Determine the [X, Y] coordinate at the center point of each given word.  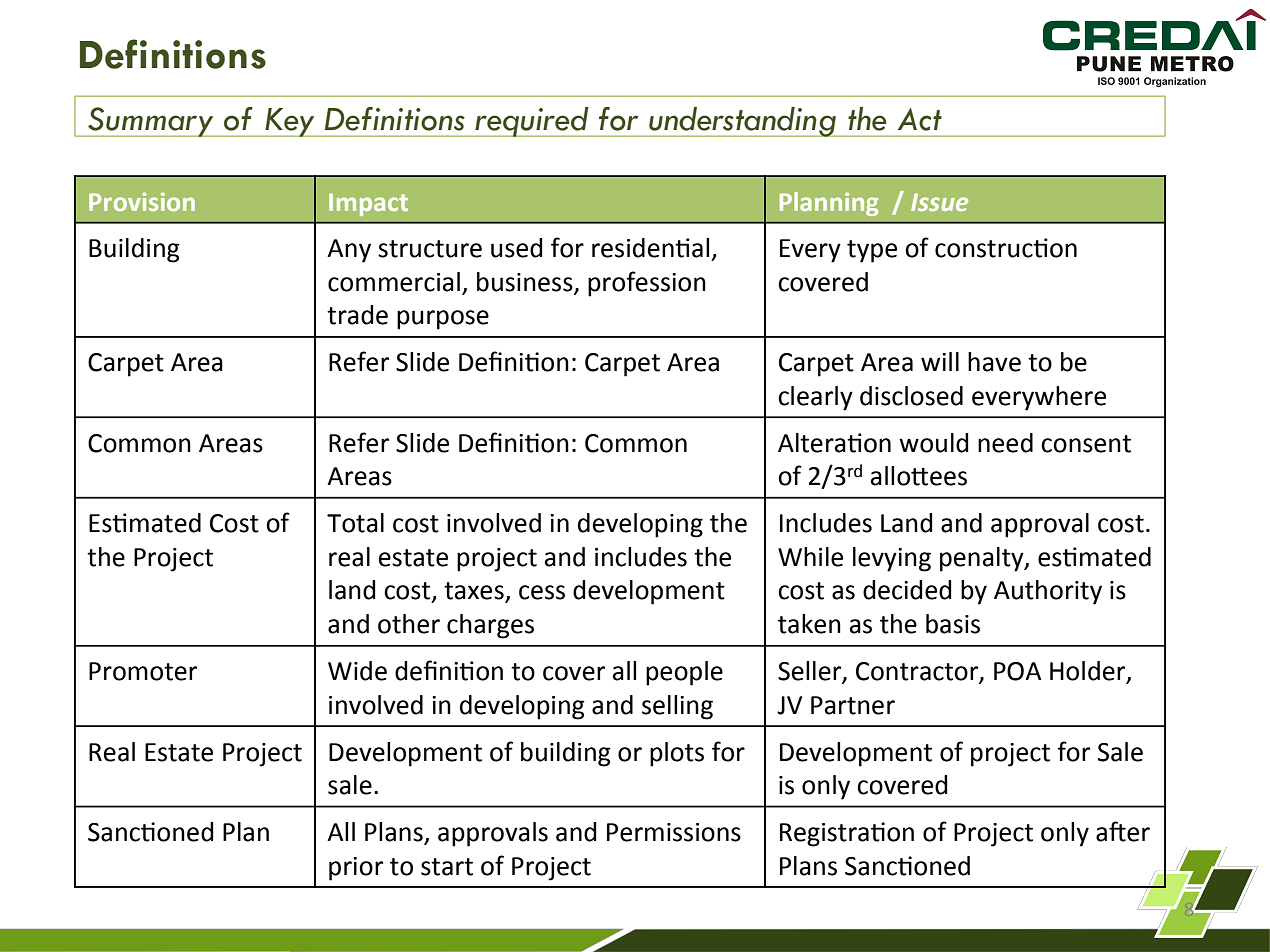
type [872, 251]
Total [355, 523]
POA [1018, 671]
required [532, 122]
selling [677, 707]
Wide [357, 671]
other [409, 624]
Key [290, 122]
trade [357, 315]
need [1005, 443]
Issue [939, 202]
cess [542, 592]
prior [356, 869]
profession [647, 284]
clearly [815, 398]
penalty [983, 559]
